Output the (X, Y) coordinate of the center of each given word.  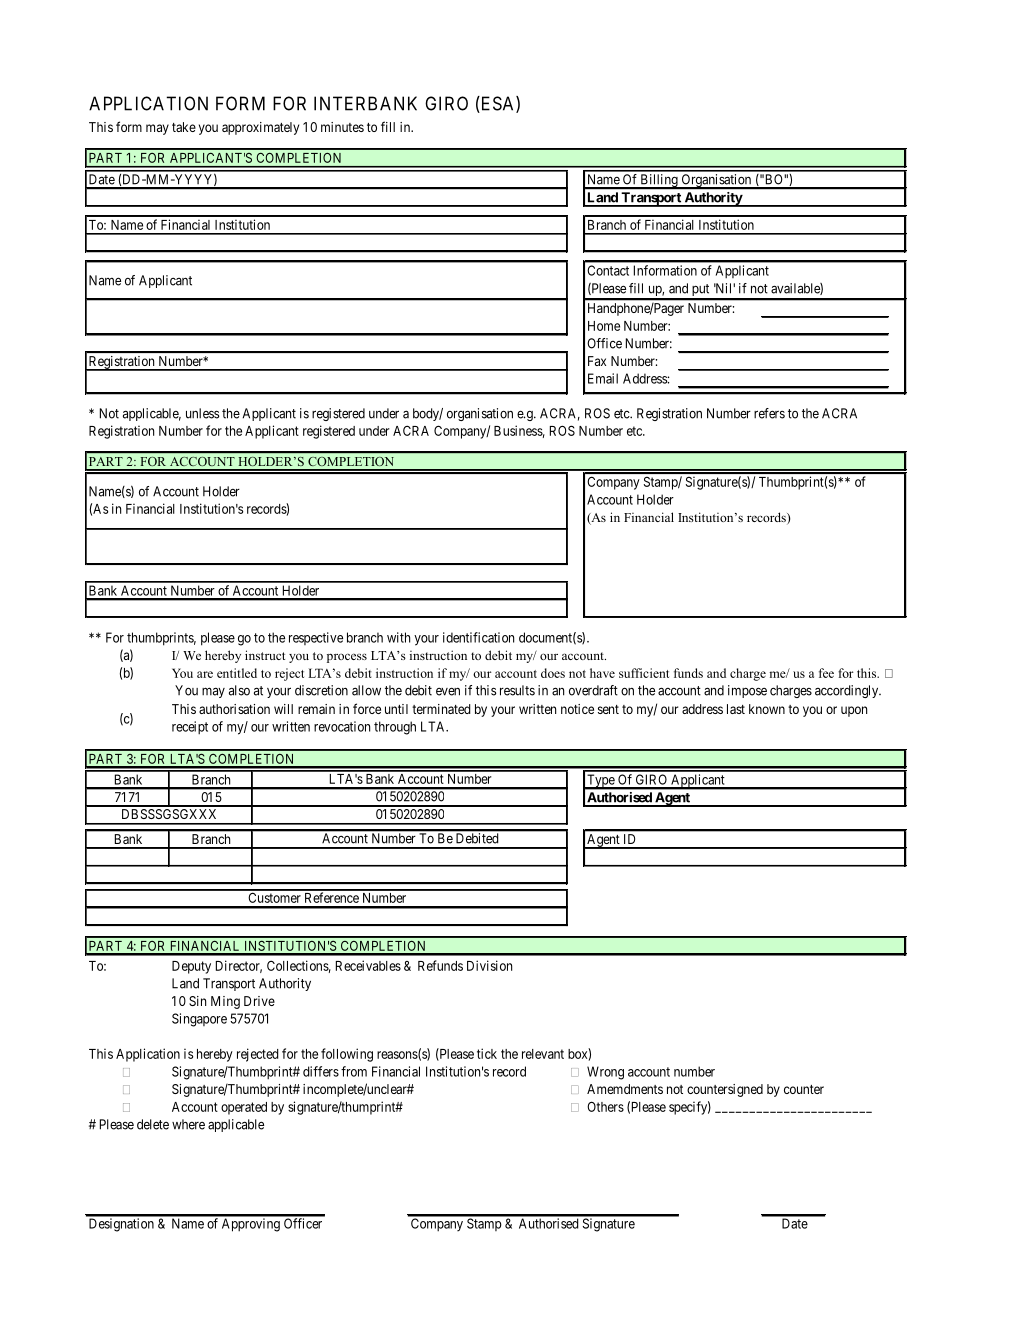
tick (487, 1053)
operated (244, 1108)
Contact (608, 270)
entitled (237, 673)
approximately (260, 128)
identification (478, 637)
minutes (342, 127)
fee (826, 673)
